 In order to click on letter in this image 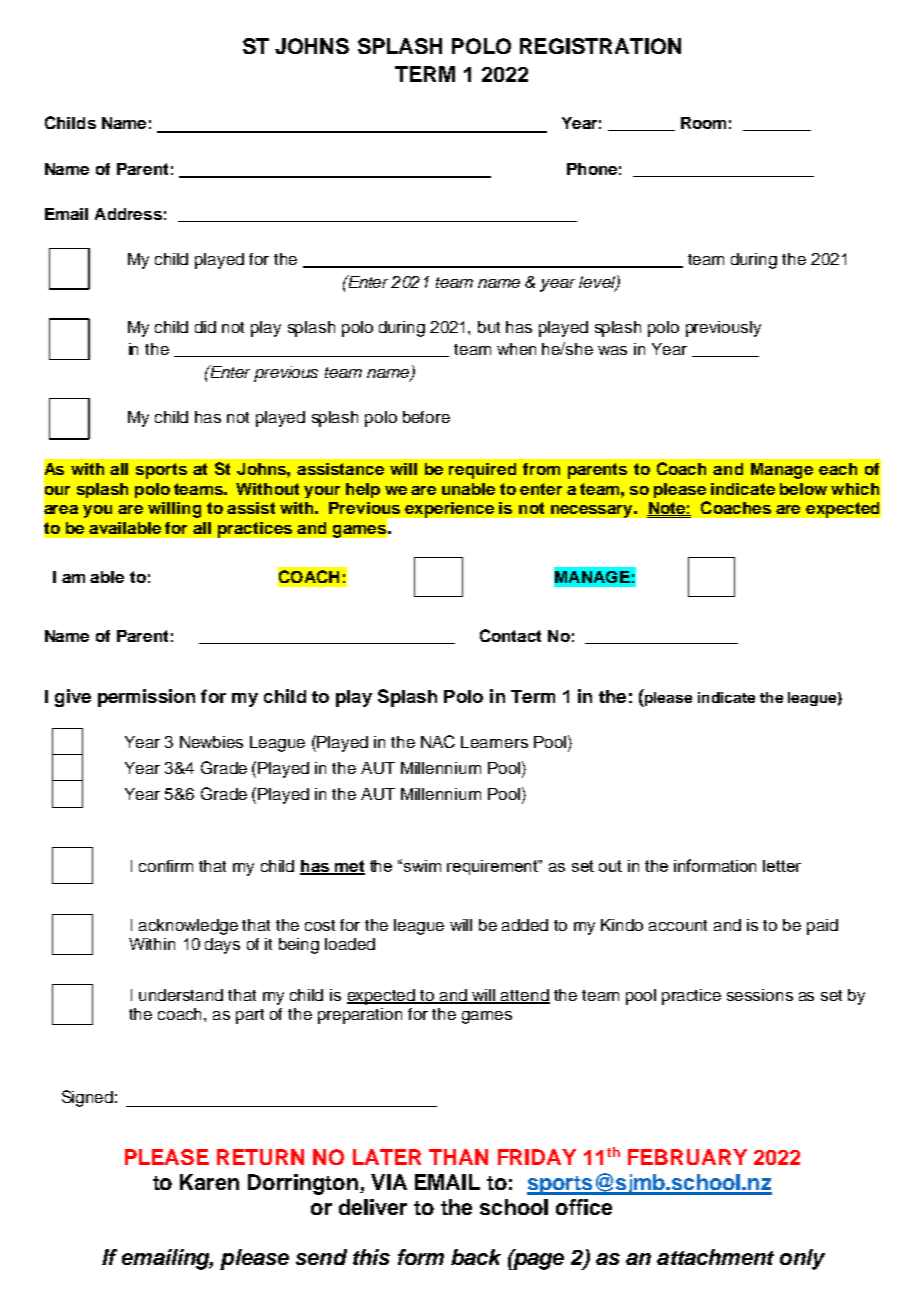, I will do `click(782, 866)`.
